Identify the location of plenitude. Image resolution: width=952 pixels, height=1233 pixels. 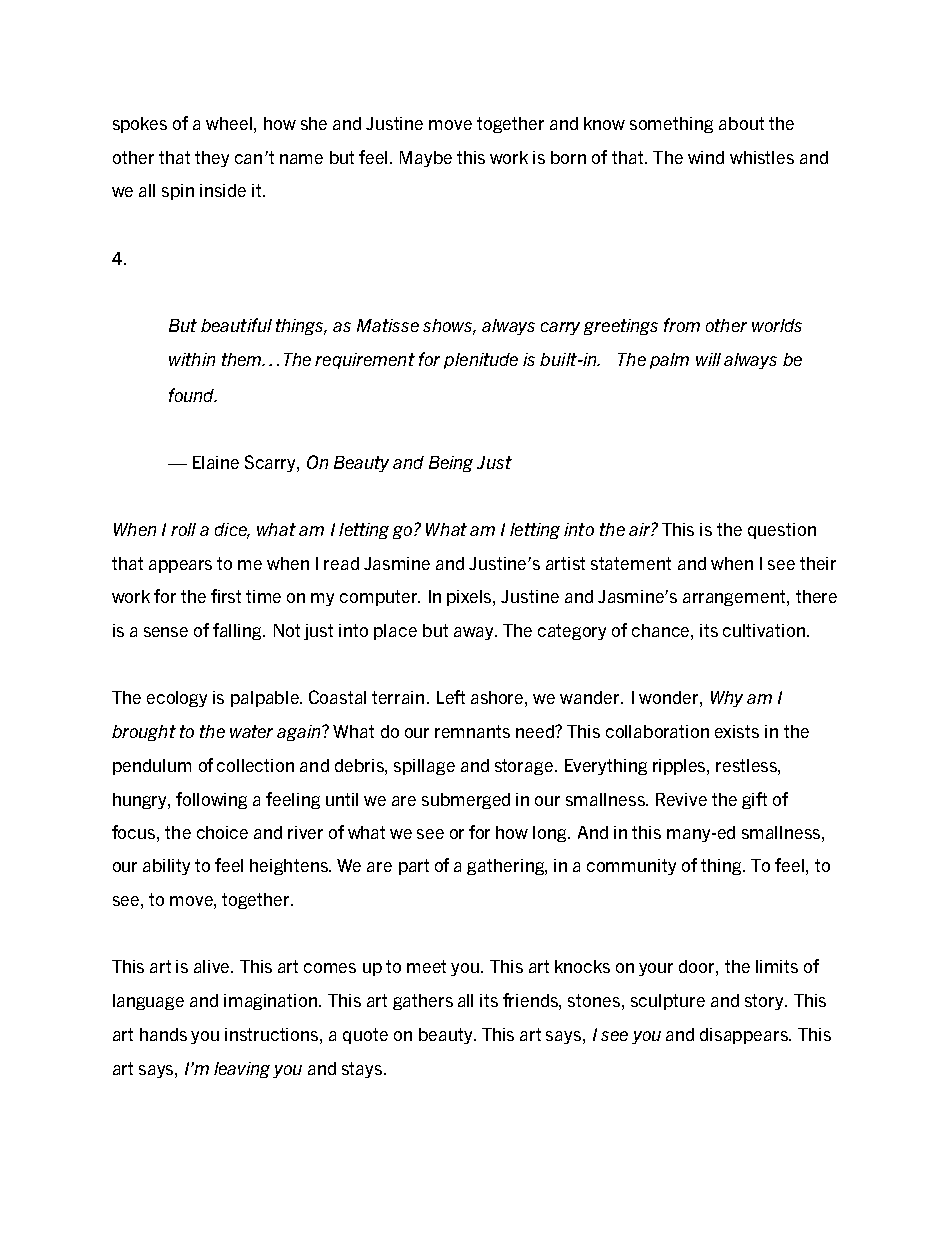
(481, 361).
